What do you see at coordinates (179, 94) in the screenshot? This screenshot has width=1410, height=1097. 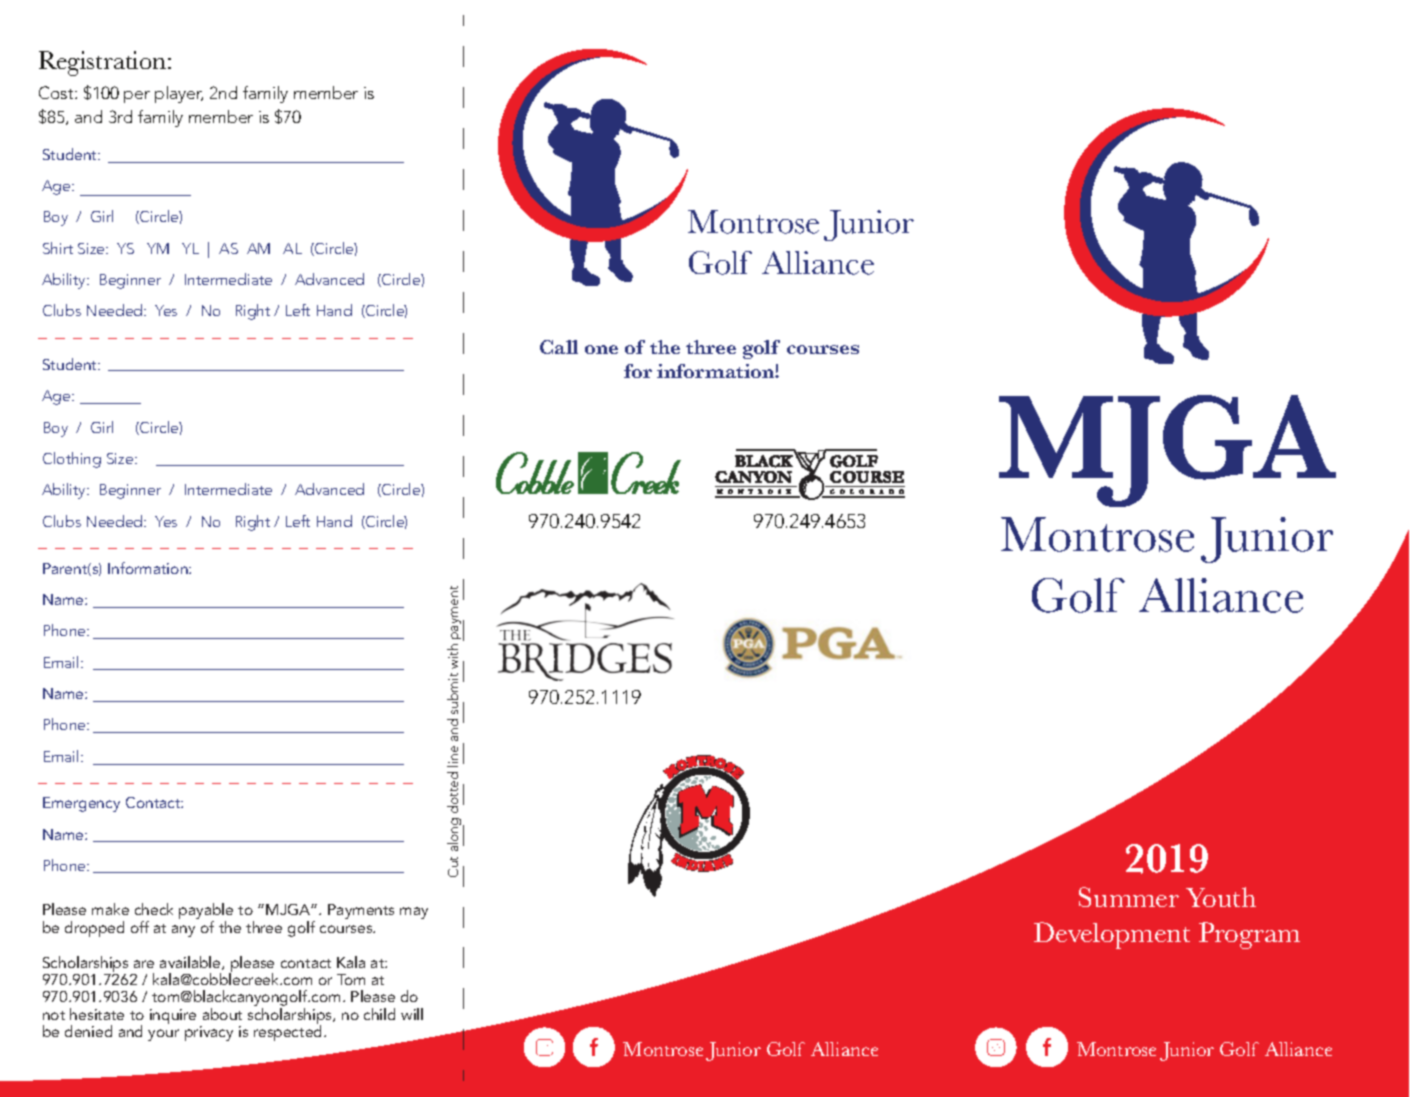 I see `player` at bounding box center [179, 94].
